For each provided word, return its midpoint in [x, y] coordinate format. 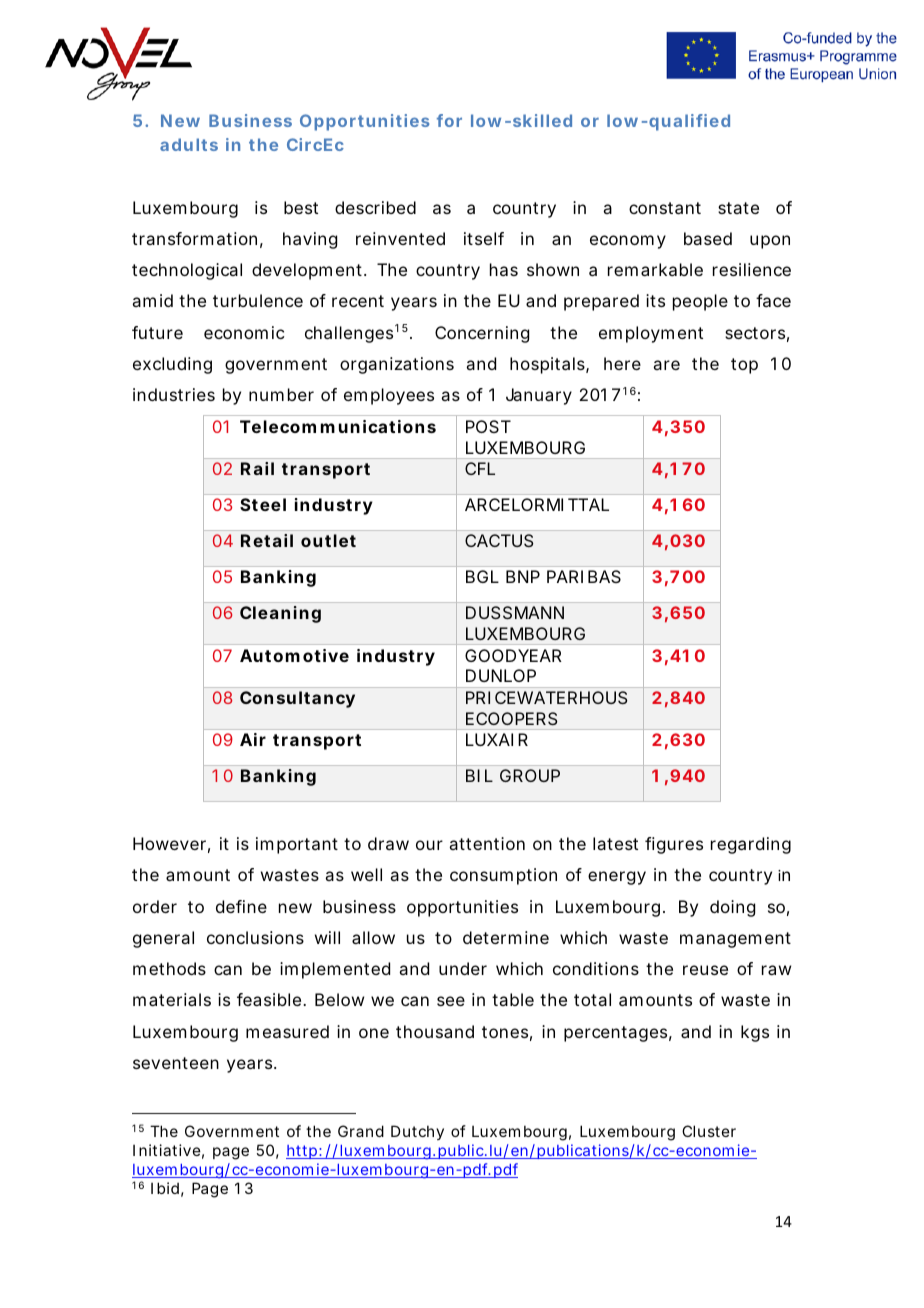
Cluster [709, 1131]
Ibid [165, 1188]
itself [484, 238]
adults [189, 144]
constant [665, 208]
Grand [361, 1131]
